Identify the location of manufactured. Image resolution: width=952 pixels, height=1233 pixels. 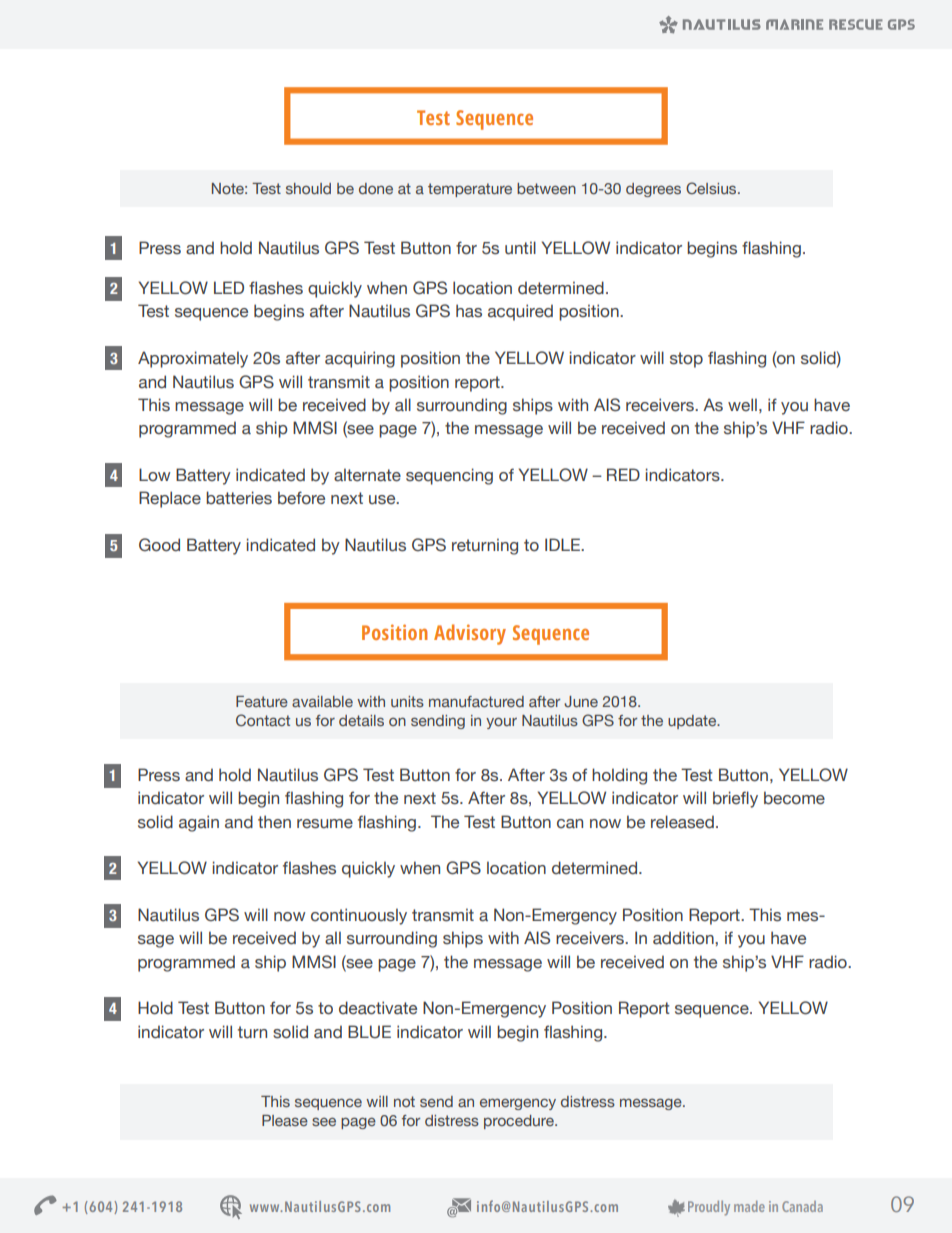
(476, 701).
